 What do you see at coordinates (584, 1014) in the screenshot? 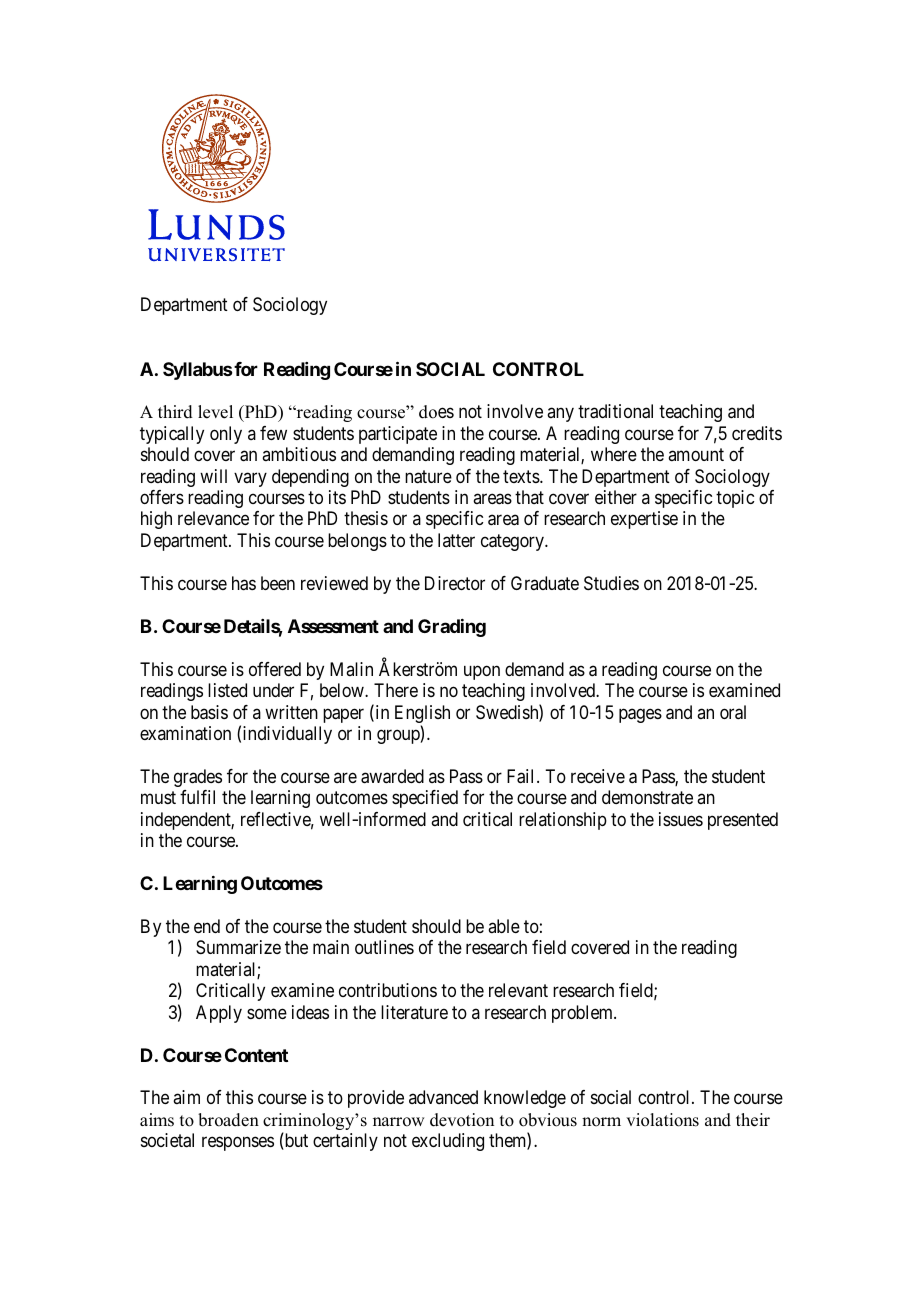
I see `problem` at bounding box center [584, 1014].
